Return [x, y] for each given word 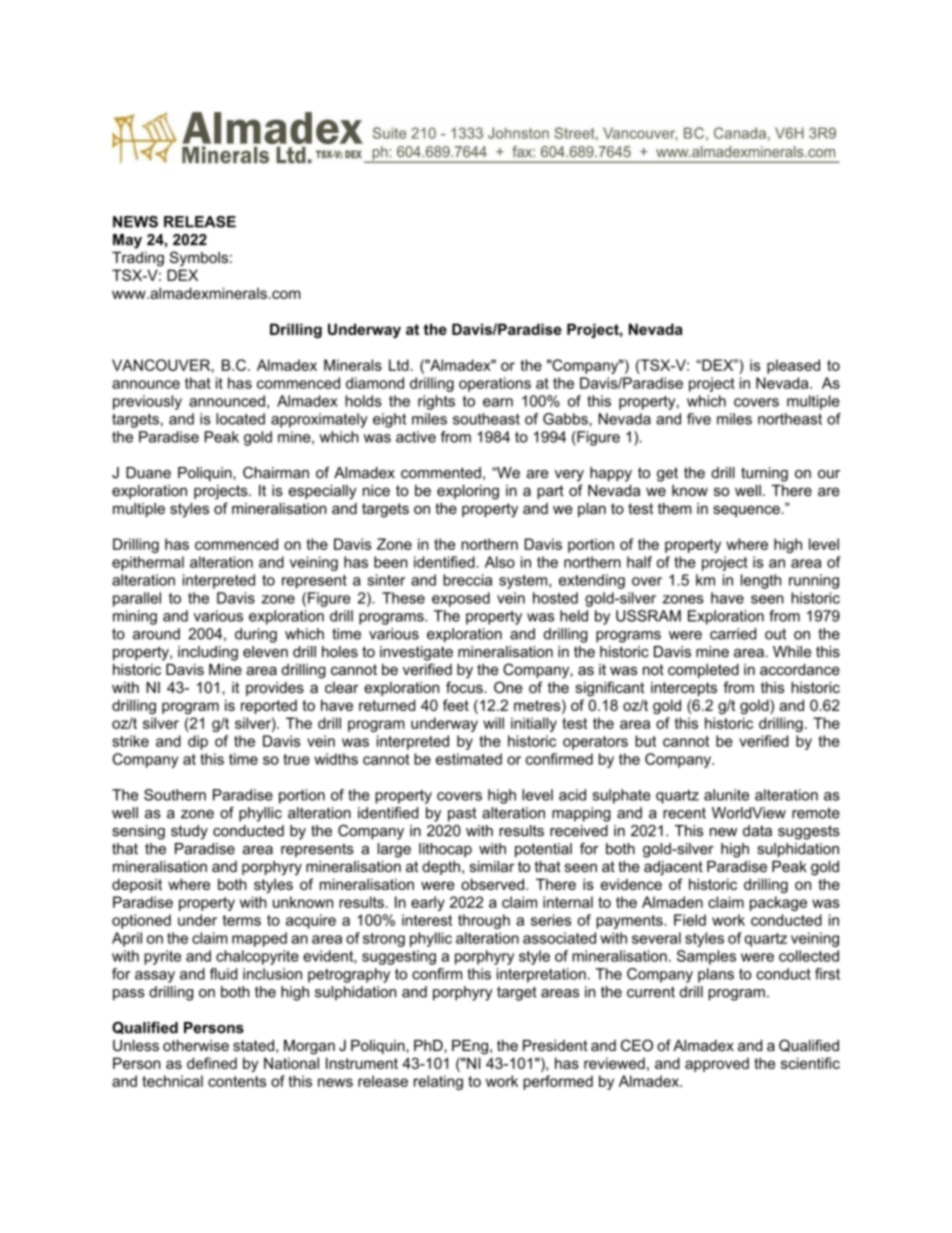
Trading [138, 259]
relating [438, 1082]
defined [212, 1063]
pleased [793, 366]
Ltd [399, 365]
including [208, 653]
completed [703, 671]
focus [465, 687]
